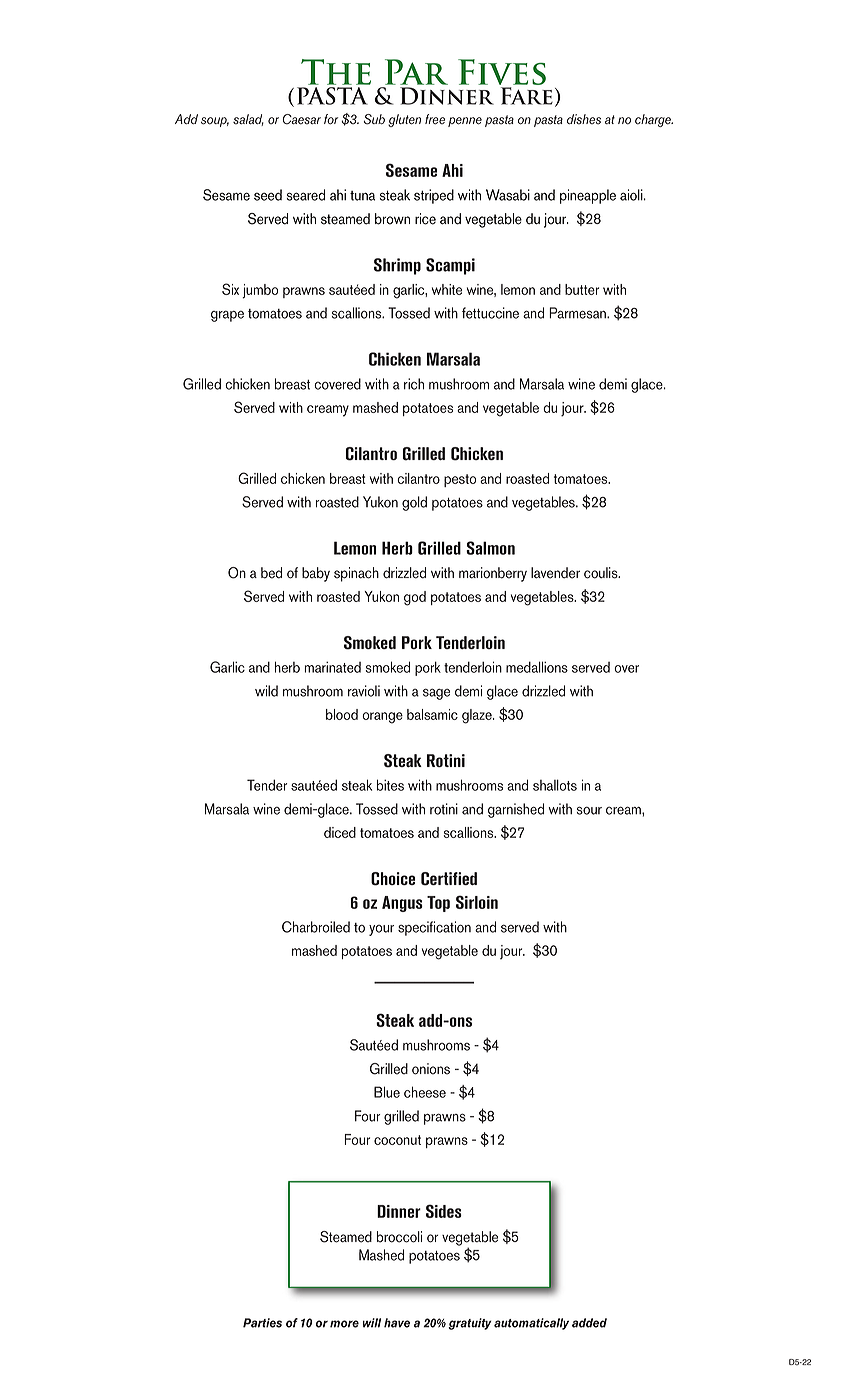 The height and width of the document is (1400, 849). Describe the element at coordinates (470, 1324) in the document. I see `gratuity` at that location.
